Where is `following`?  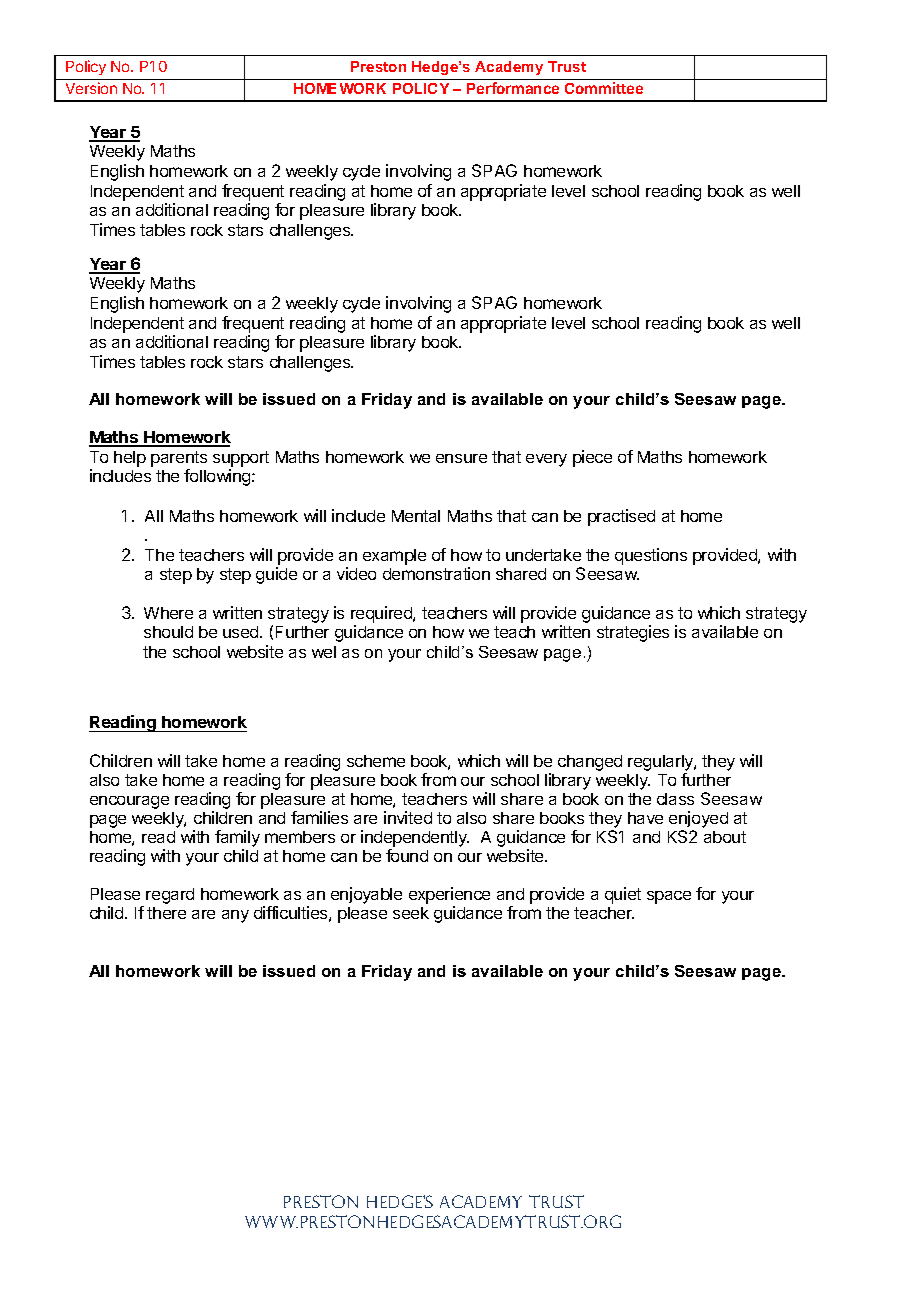
following is located at coordinates (218, 477).
